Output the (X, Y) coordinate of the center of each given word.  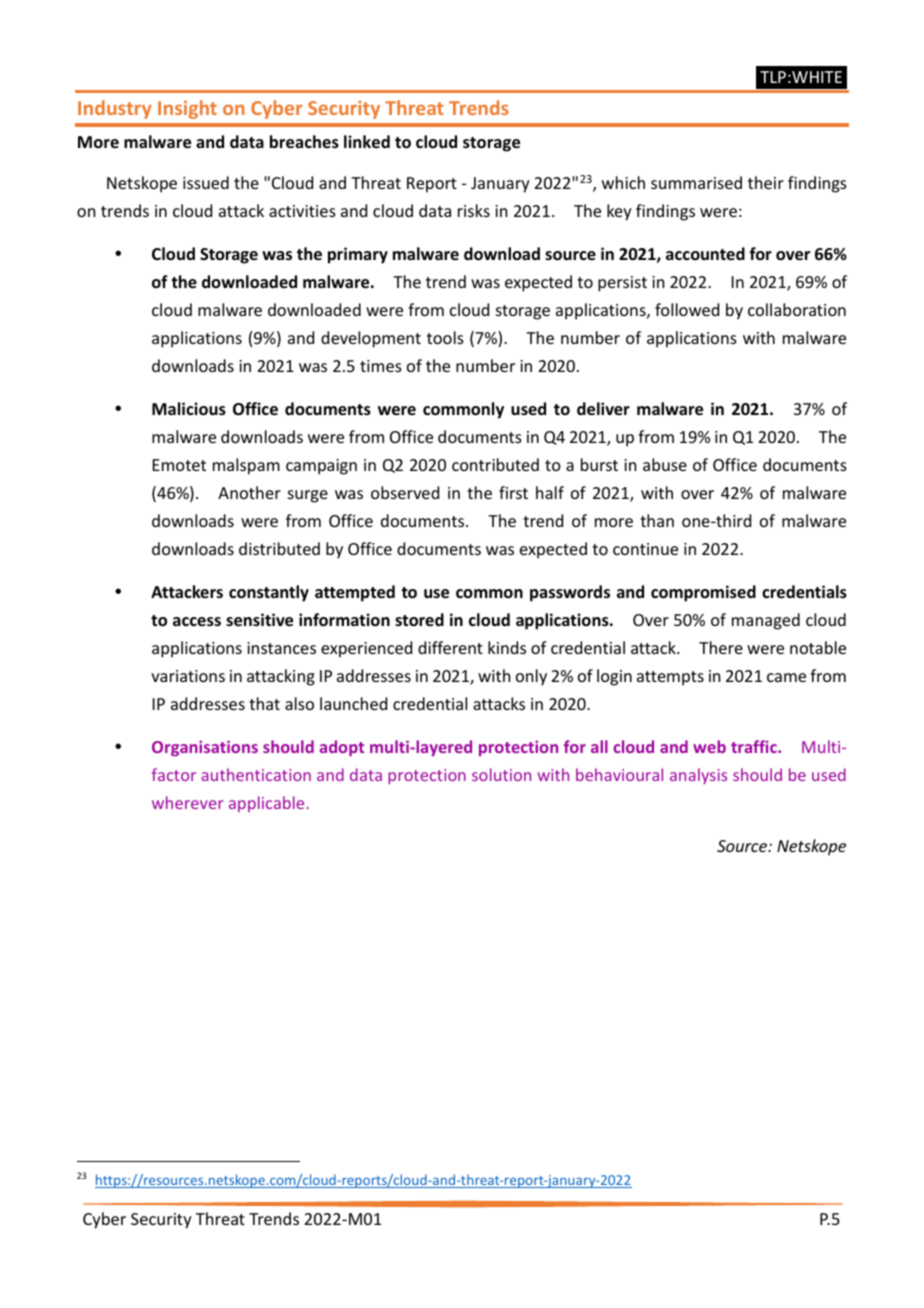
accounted (705, 253)
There (721, 647)
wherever (188, 802)
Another (249, 492)
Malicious (189, 409)
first (513, 492)
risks (474, 210)
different (450, 647)
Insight (187, 109)
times (381, 366)
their (766, 182)
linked (367, 142)
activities (302, 211)
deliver (603, 409)
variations (188, 676)
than (657, 520)
